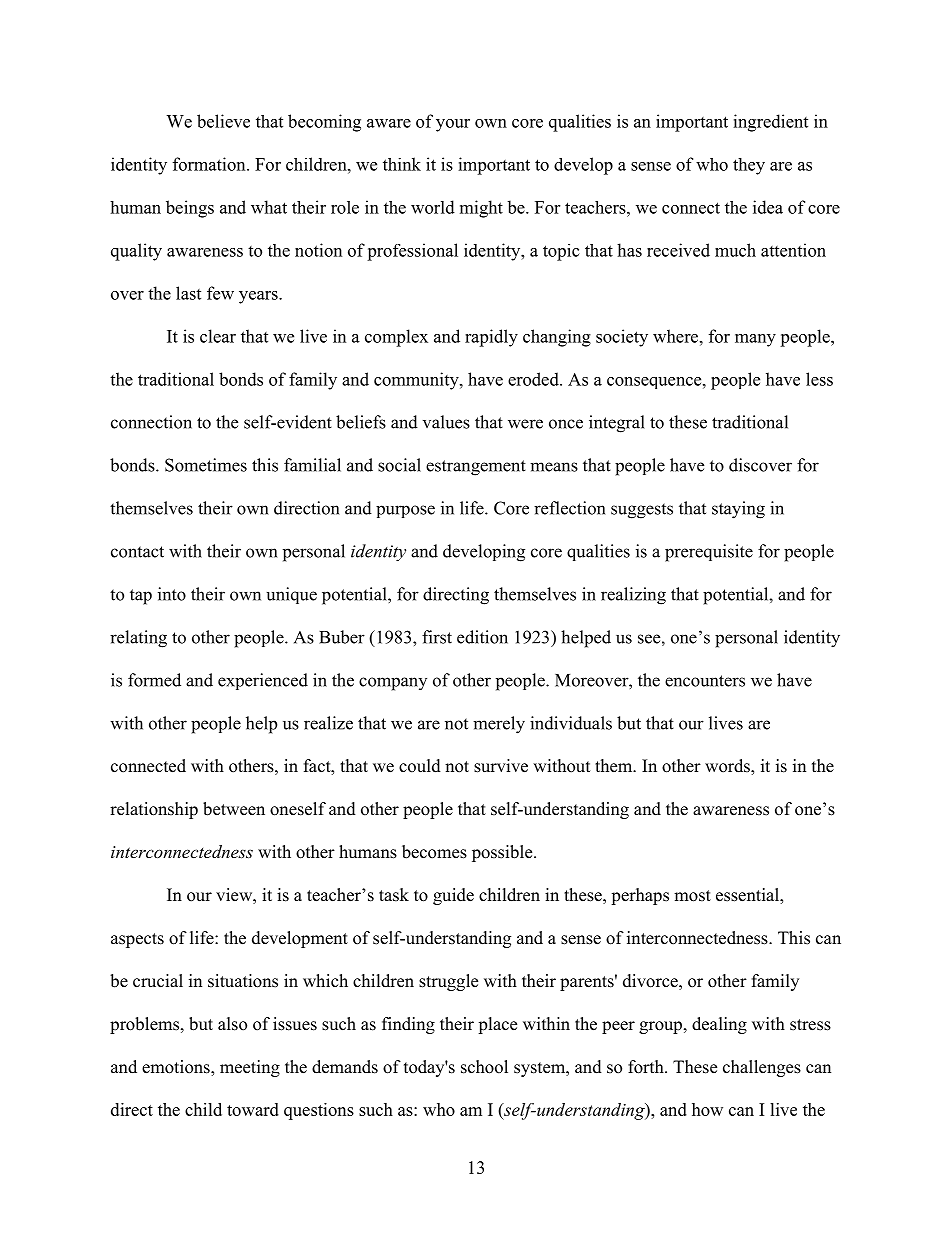  What do you see at coordinates (218, 336) in the screenshot?
I see `clear` at bounding box center [218, 336].
